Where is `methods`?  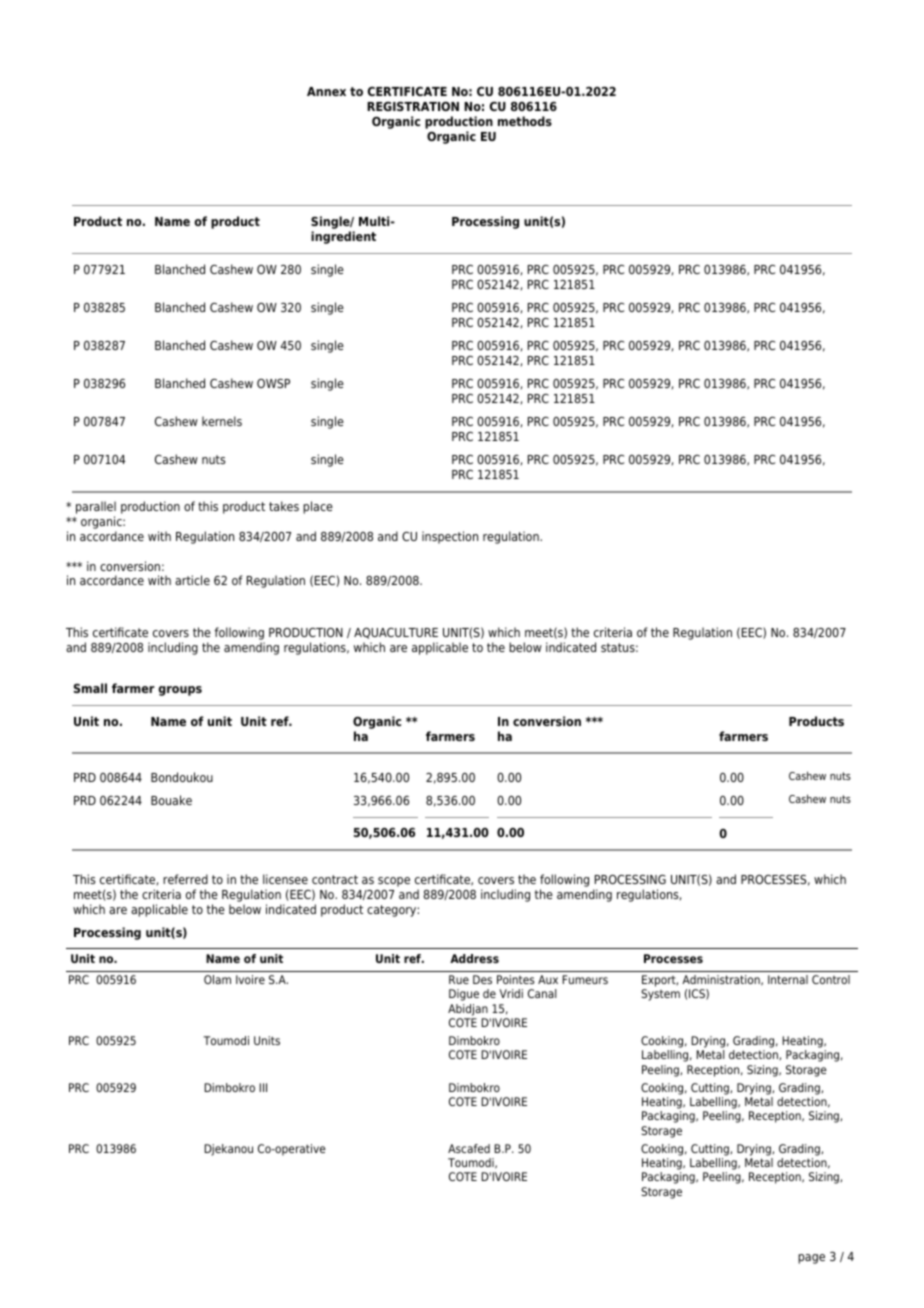
methods is located at coordinates (525, 121).
